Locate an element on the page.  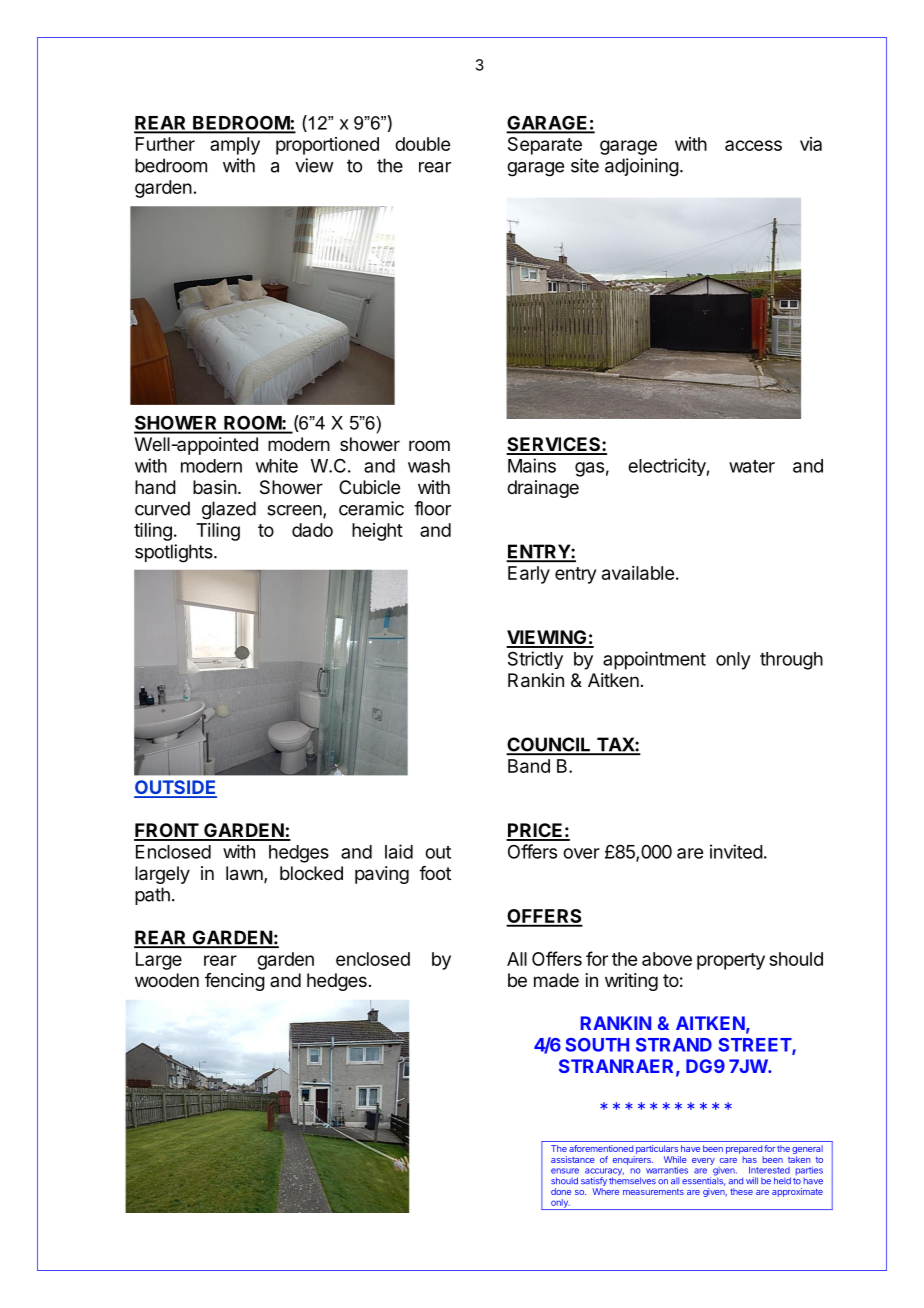
access is located at coordinates (753, 145).
